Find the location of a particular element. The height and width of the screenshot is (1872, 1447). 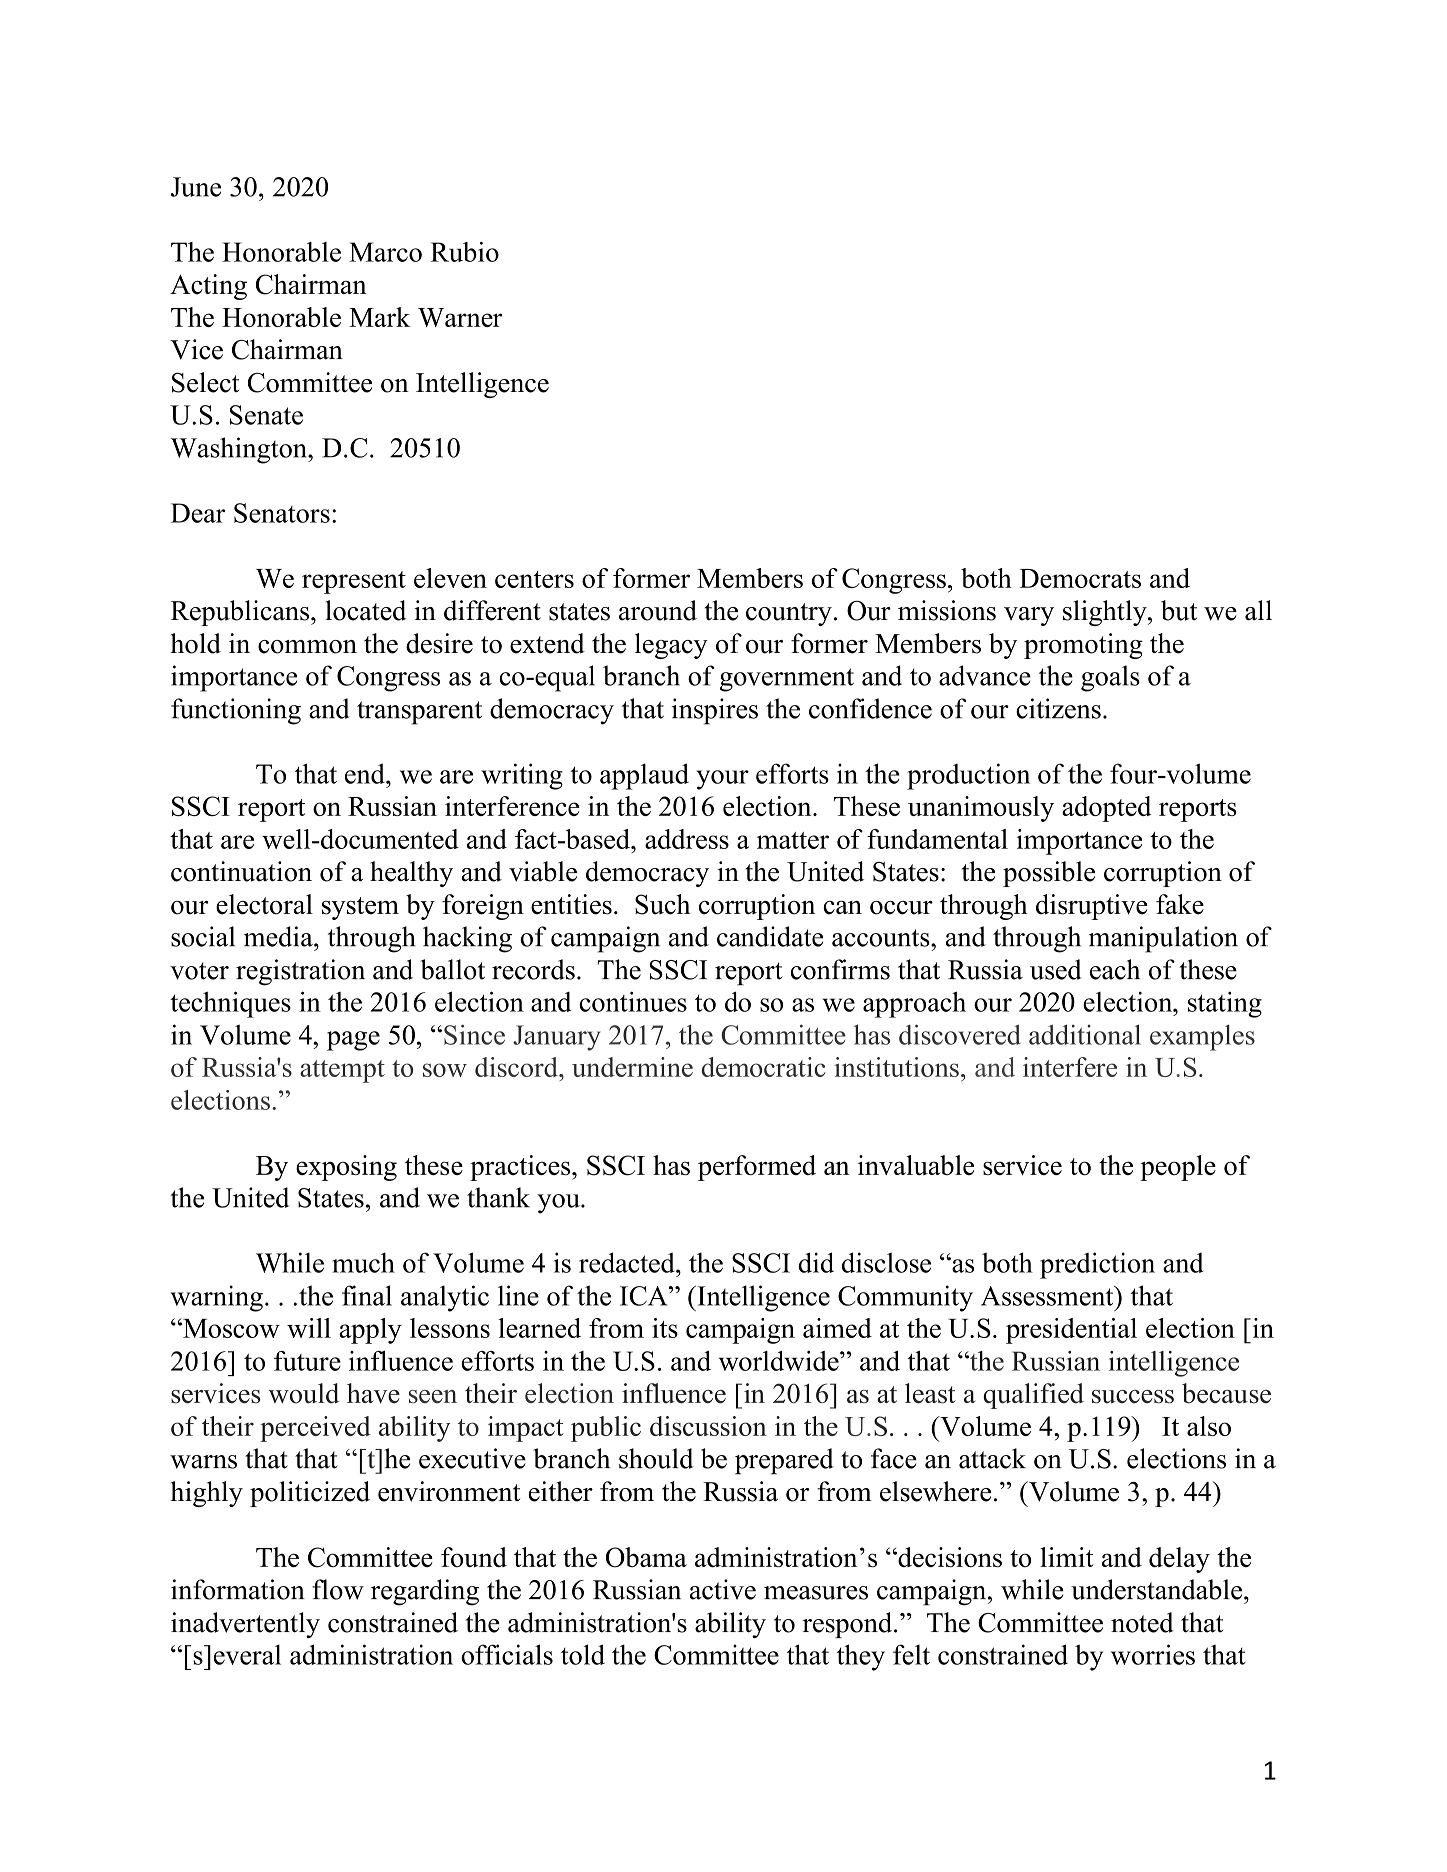

redacted is located at coordinates (628, 1262).
